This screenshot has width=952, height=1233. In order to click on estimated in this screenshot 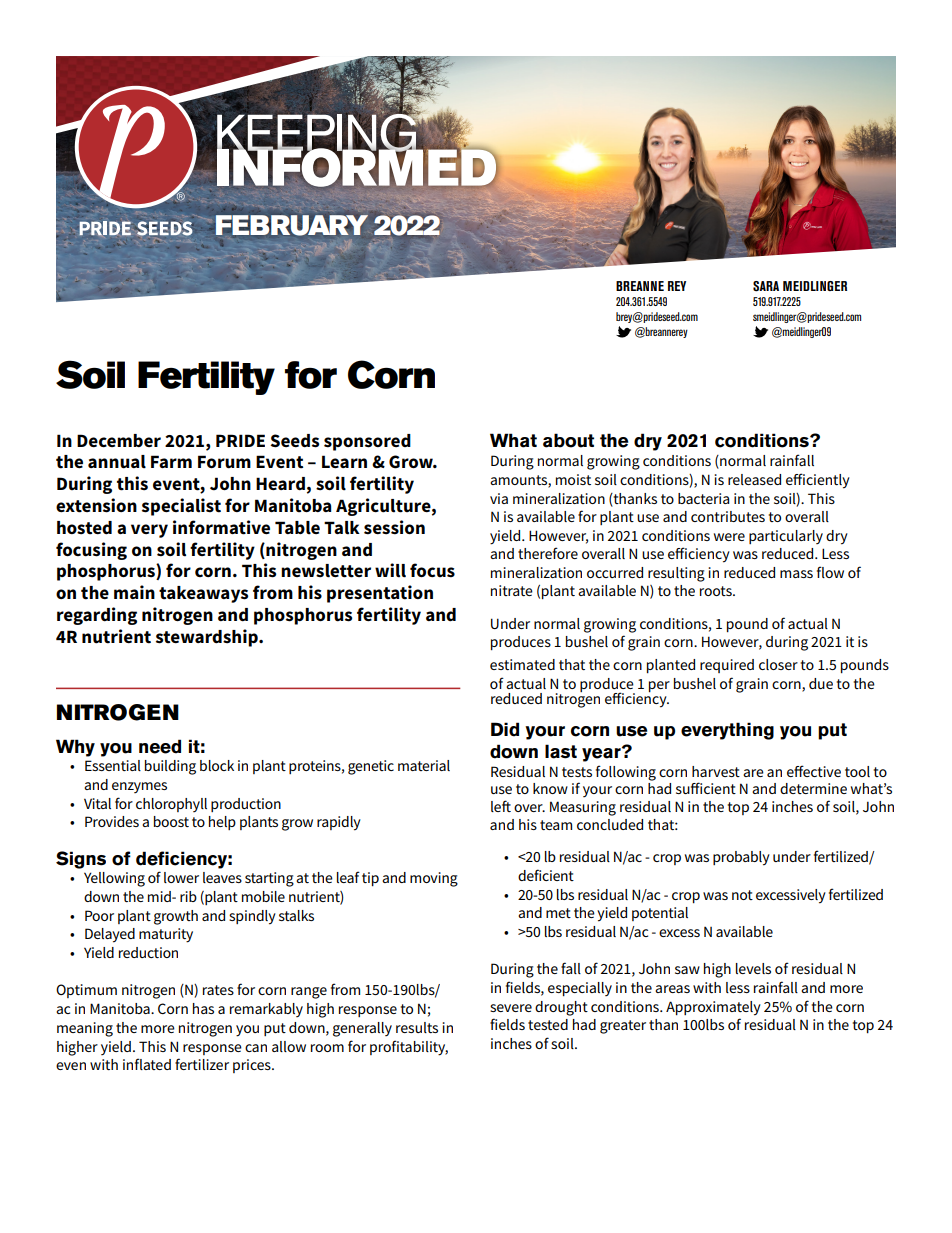, I will do `click(522, 664)`.
